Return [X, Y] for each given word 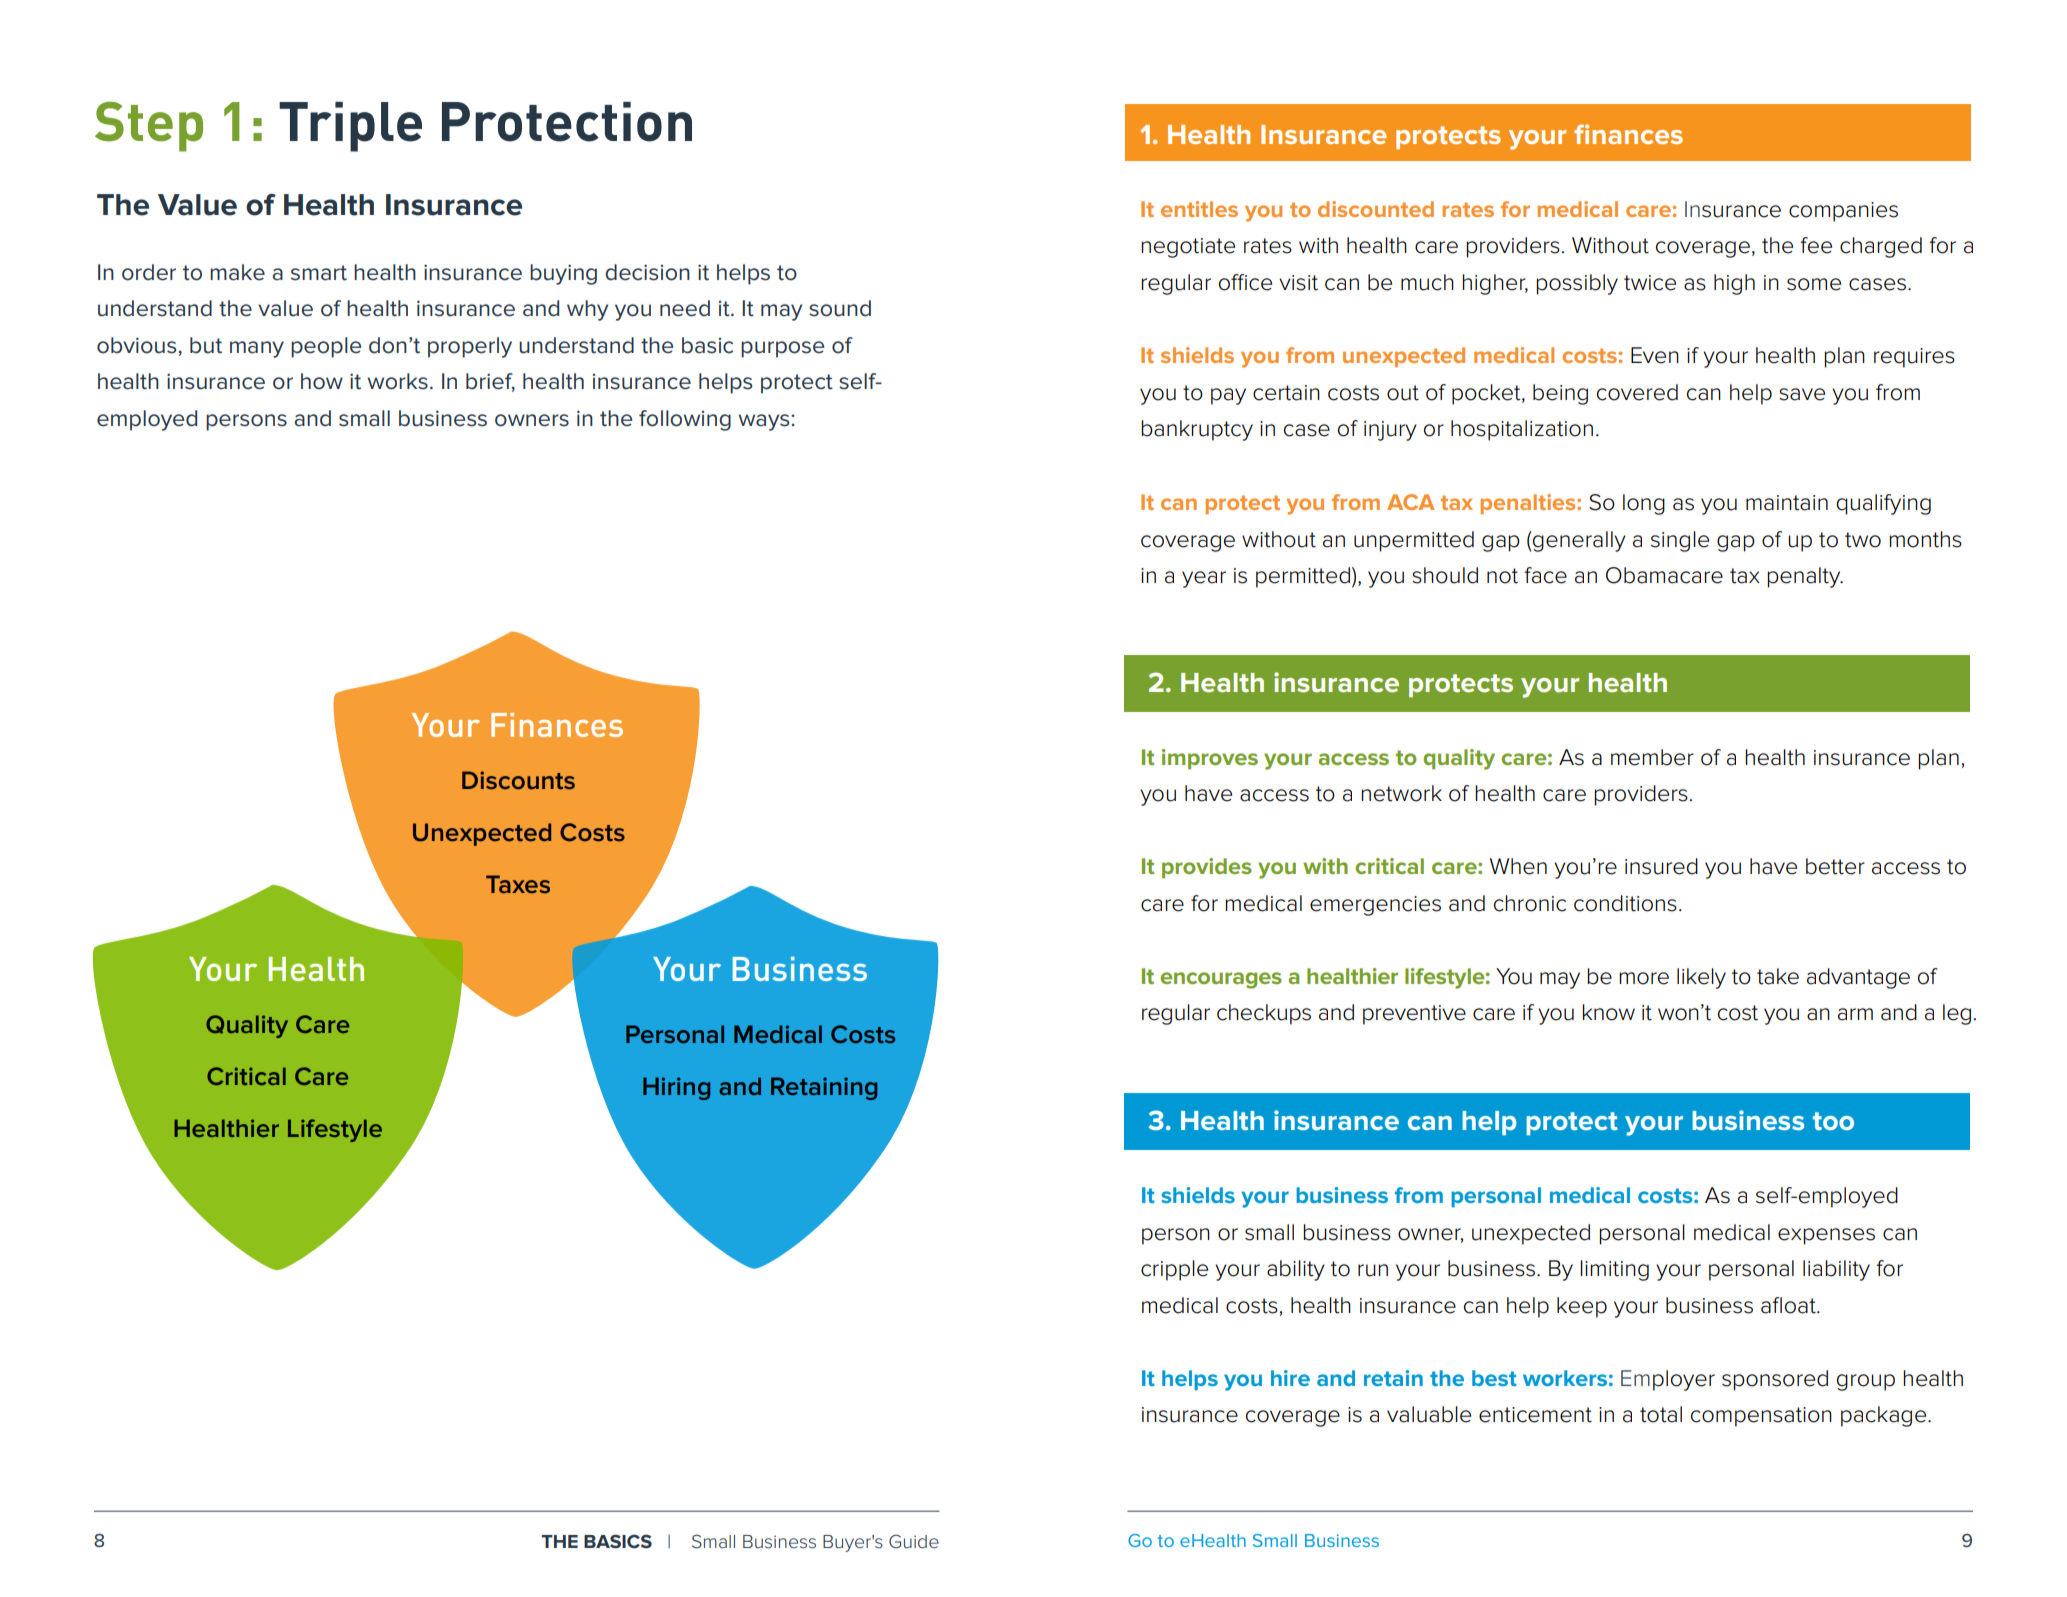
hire [1290, 1378]
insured [1661, 866]
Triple [350, 127]
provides [1207, 868]
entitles [1199, 209]
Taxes [518, 884]
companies [1843, 212]
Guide [914, 1541]
